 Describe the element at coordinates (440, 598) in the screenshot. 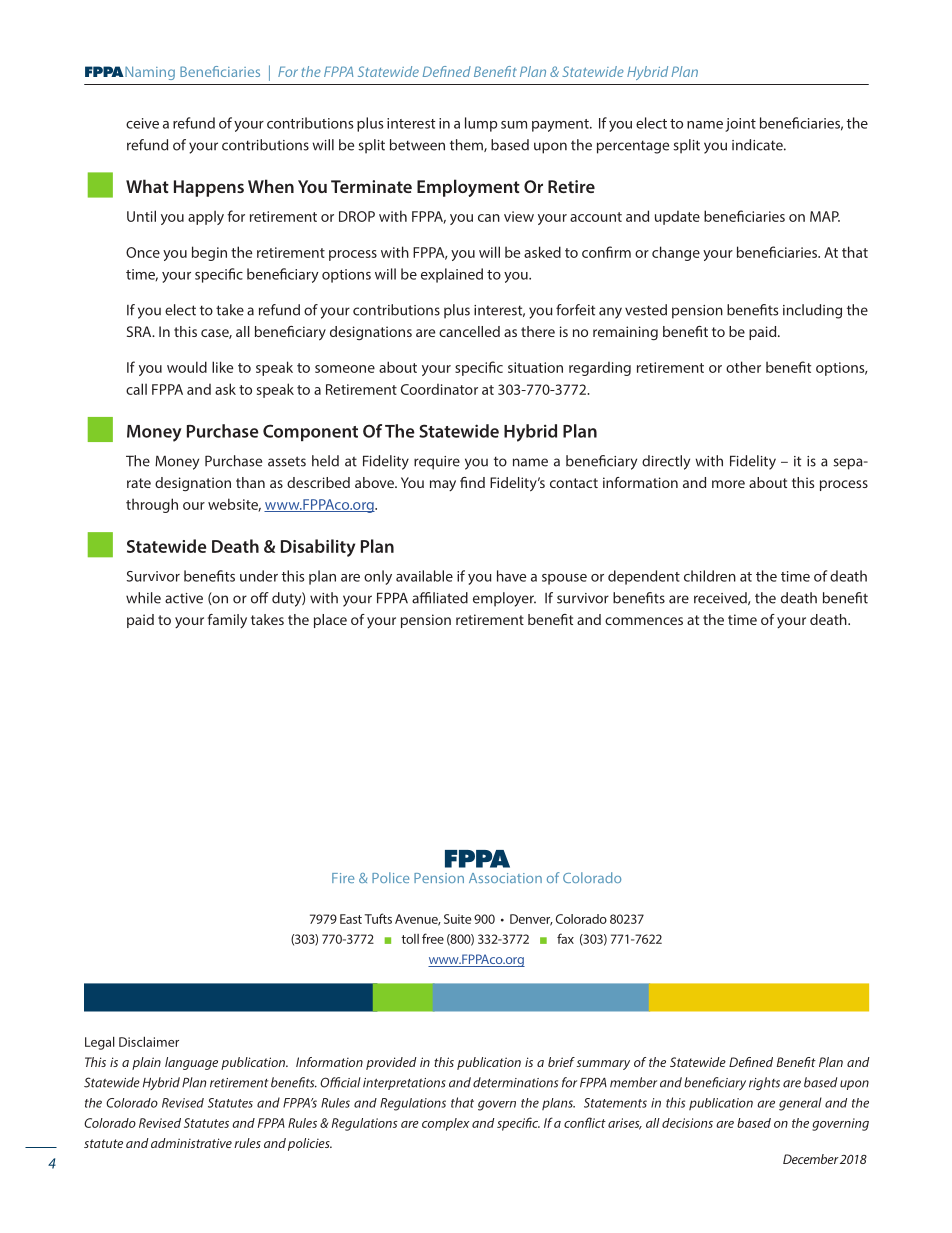

I see `affiliated` at that location.
